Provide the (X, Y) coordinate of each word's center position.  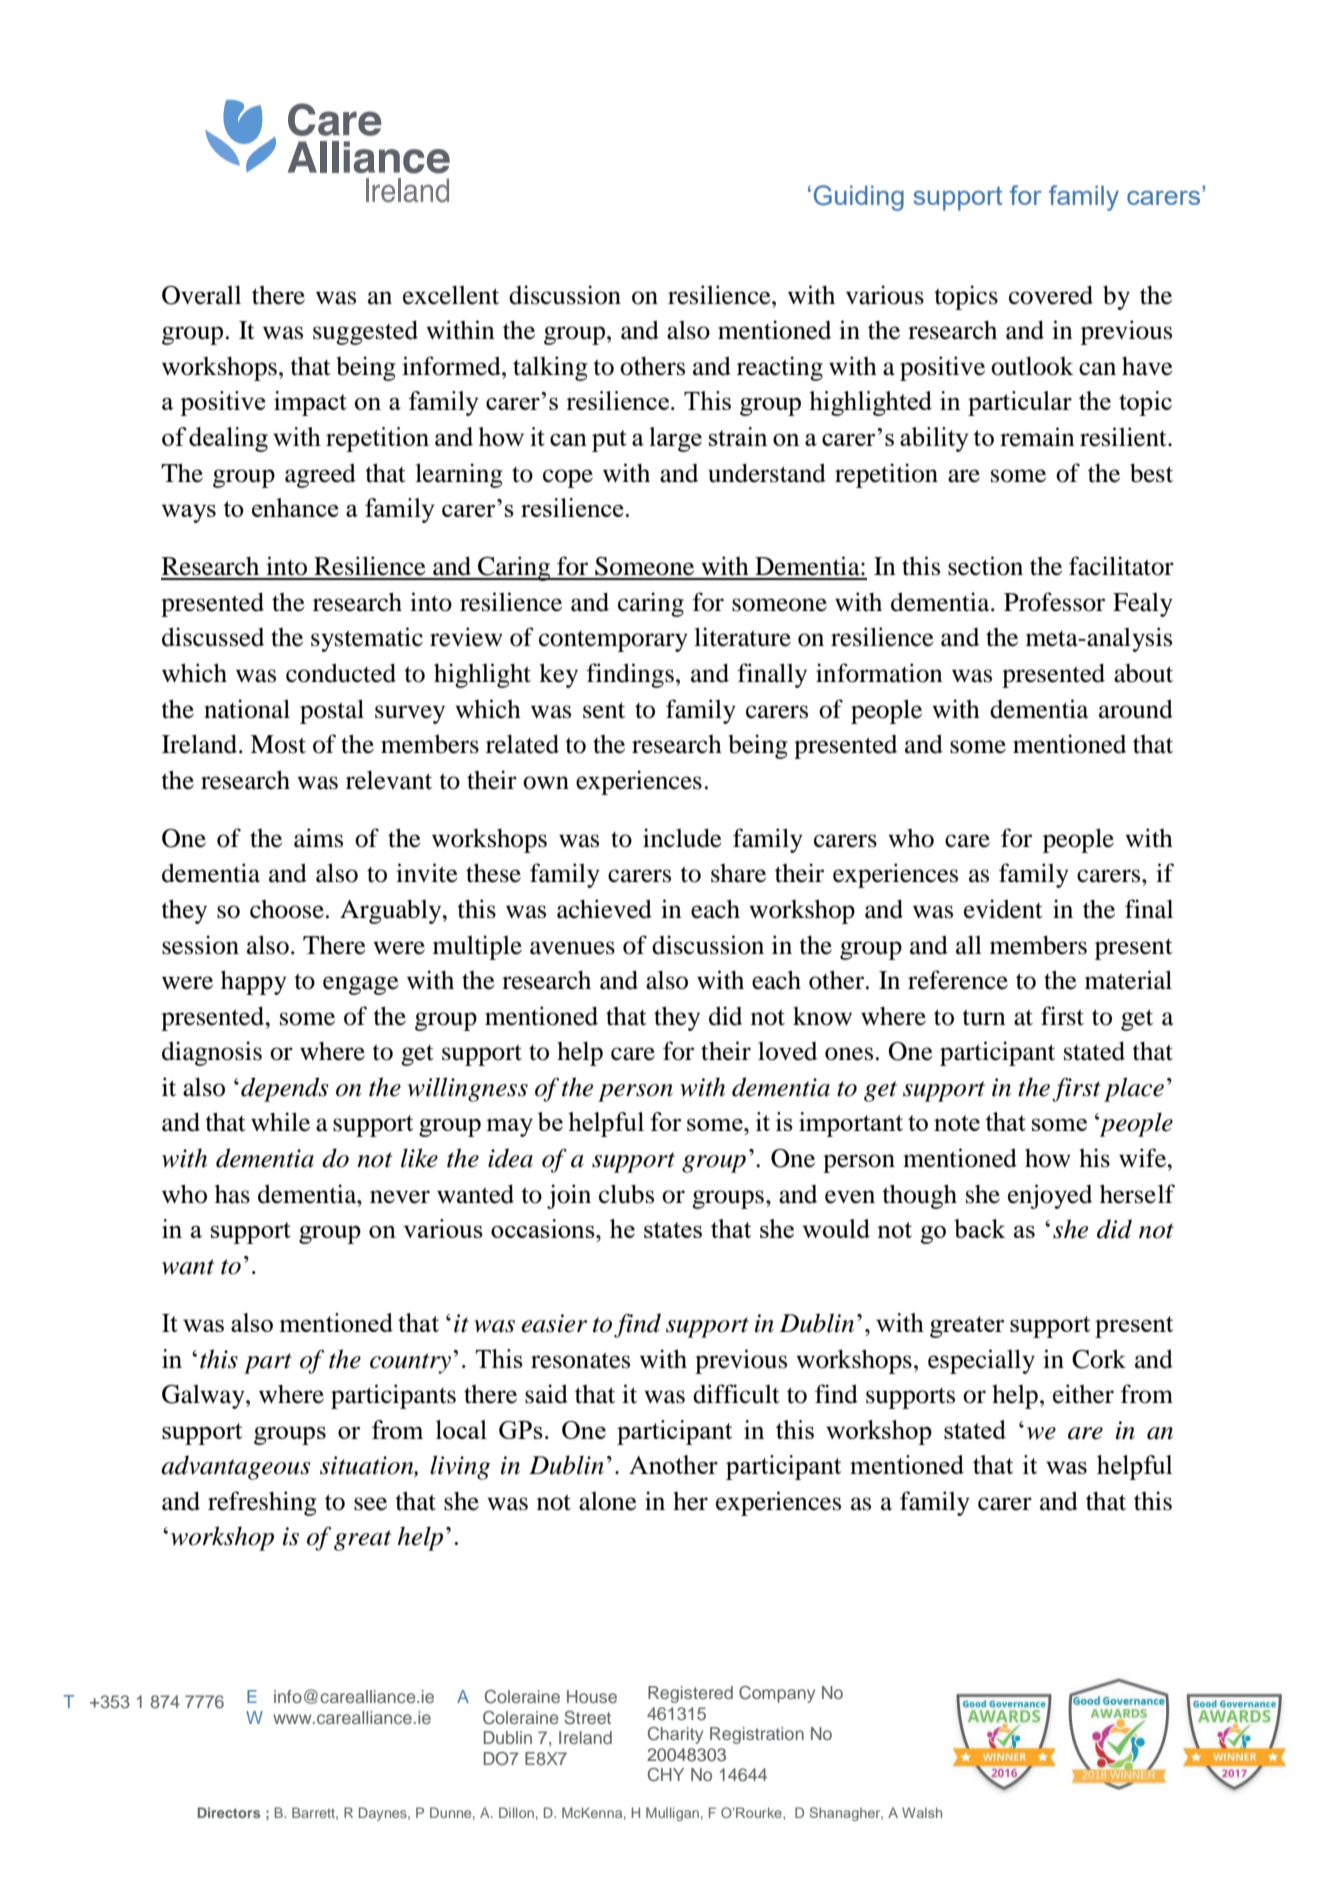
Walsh (922, 1812)
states (673, 1230)
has (232, 1194)
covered (1051, 295)
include (682, 838)
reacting (780, 368)
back (979, 1228)
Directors (228, 1812)
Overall (201, 295)
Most (278, 744)
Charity (675, 1735)
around (1136, 709)
